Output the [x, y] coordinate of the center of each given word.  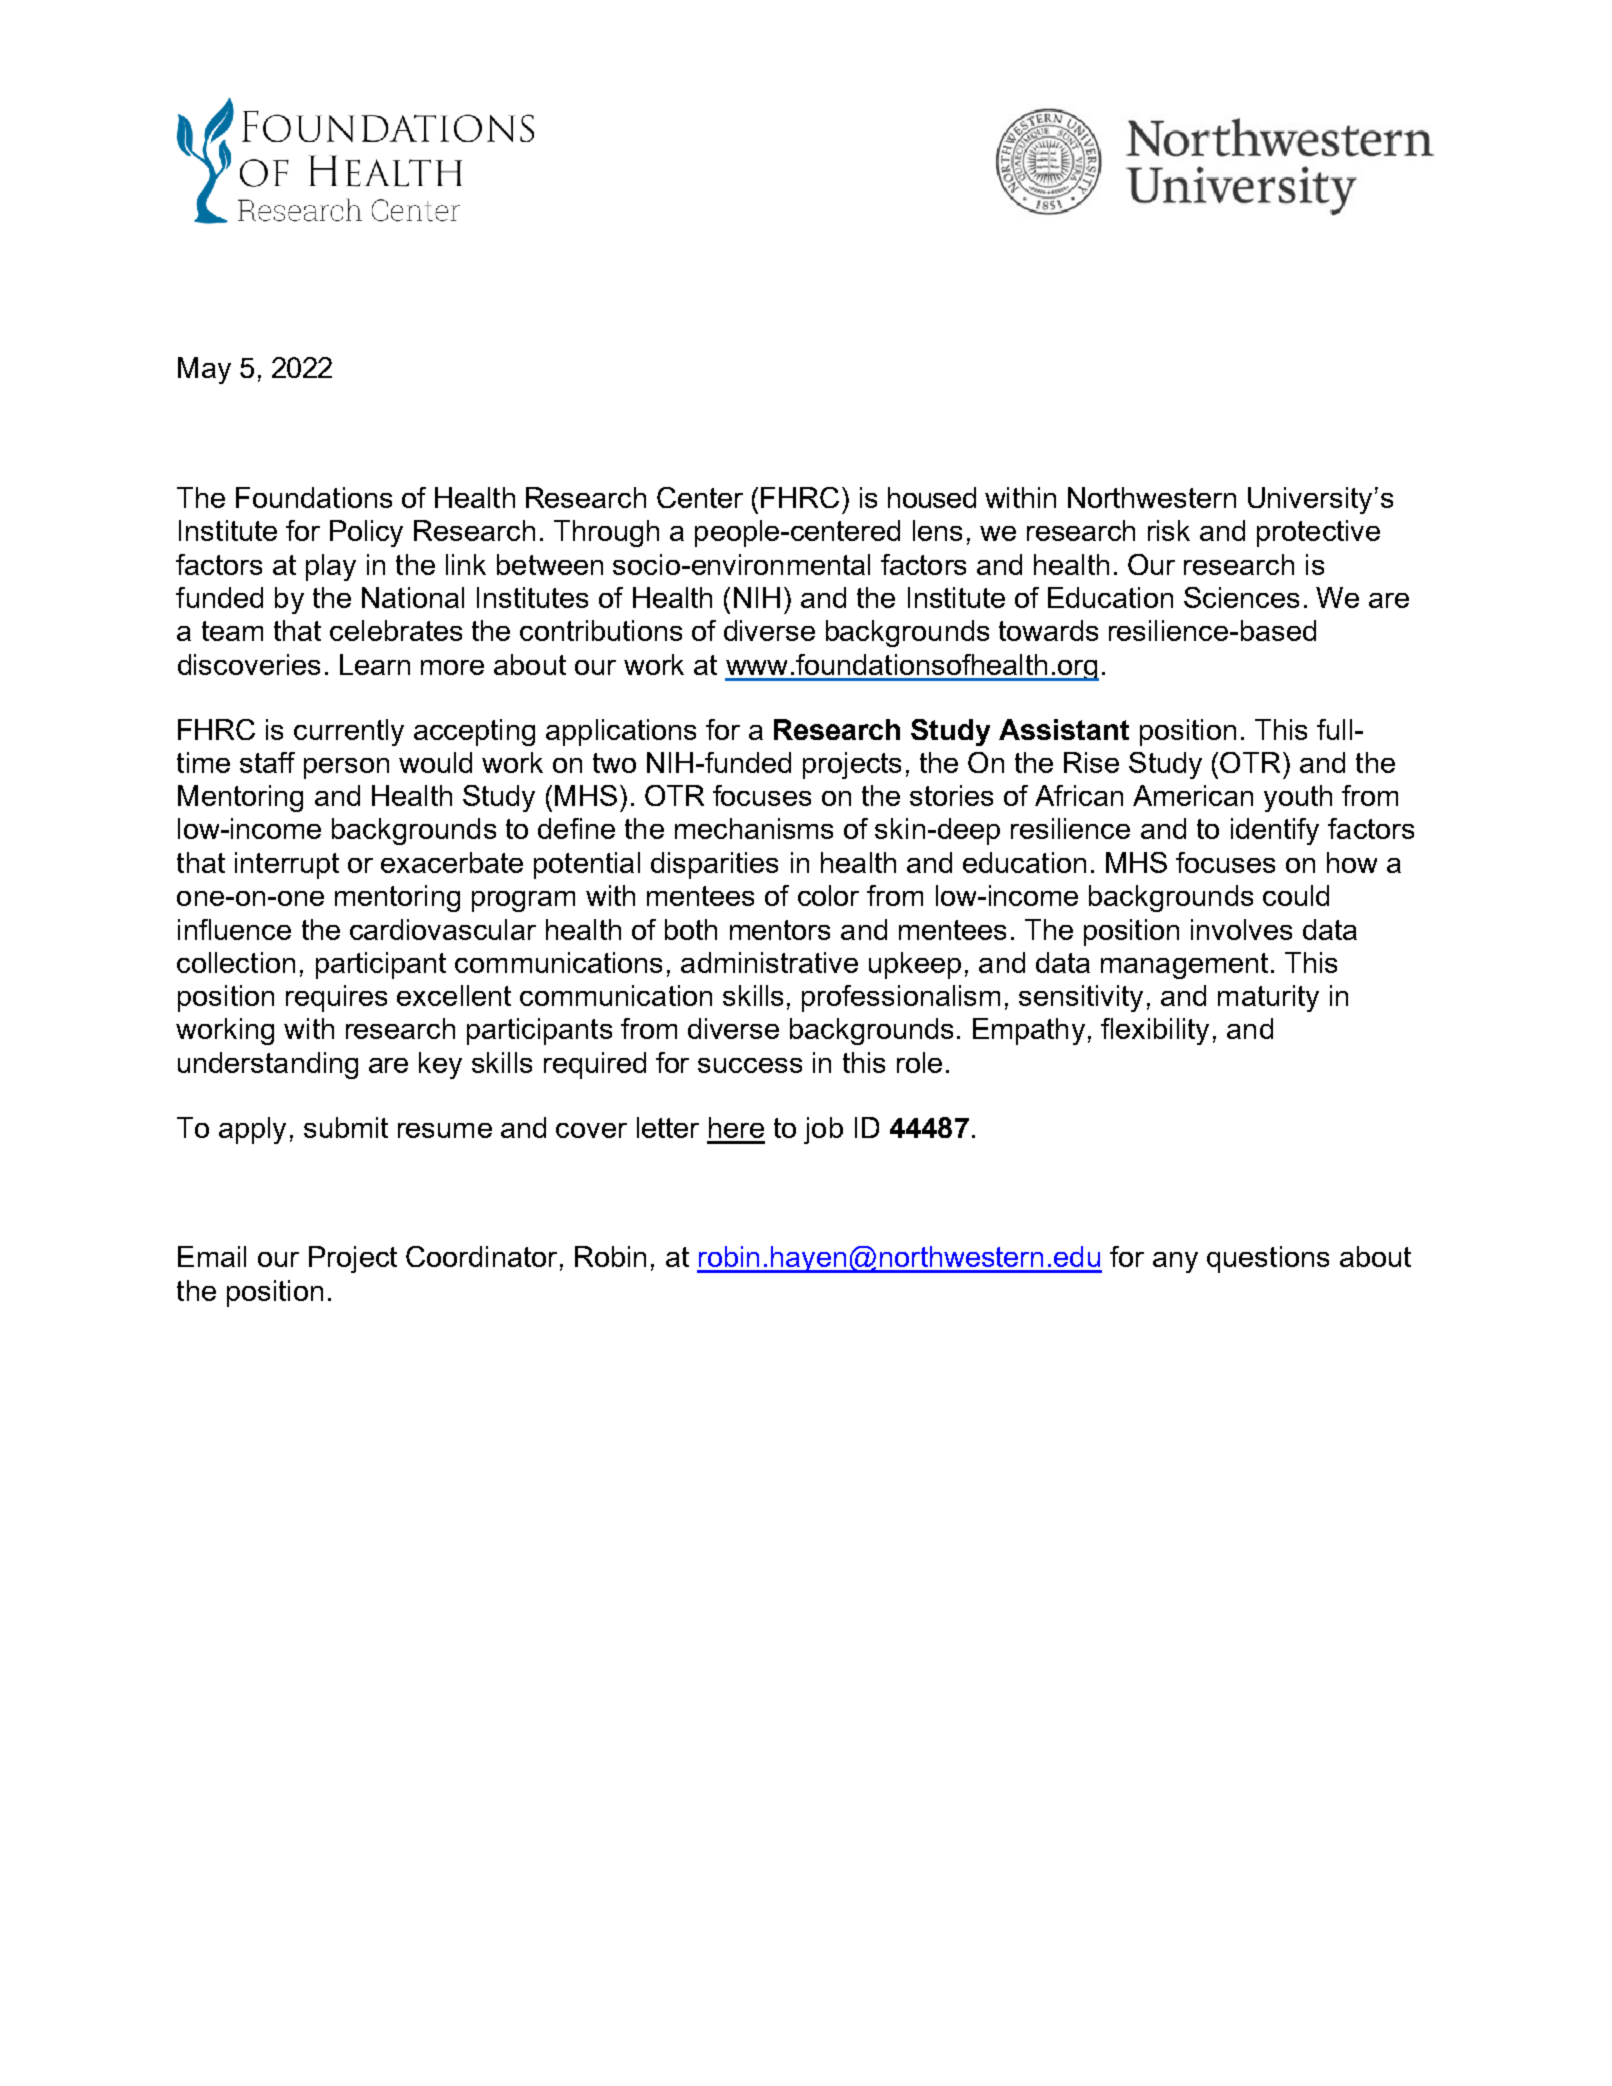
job [823, 1130]
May [204, 370]
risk [1169, 530]
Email [212, 1256]
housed [932, 497]
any [1175, 1262]
